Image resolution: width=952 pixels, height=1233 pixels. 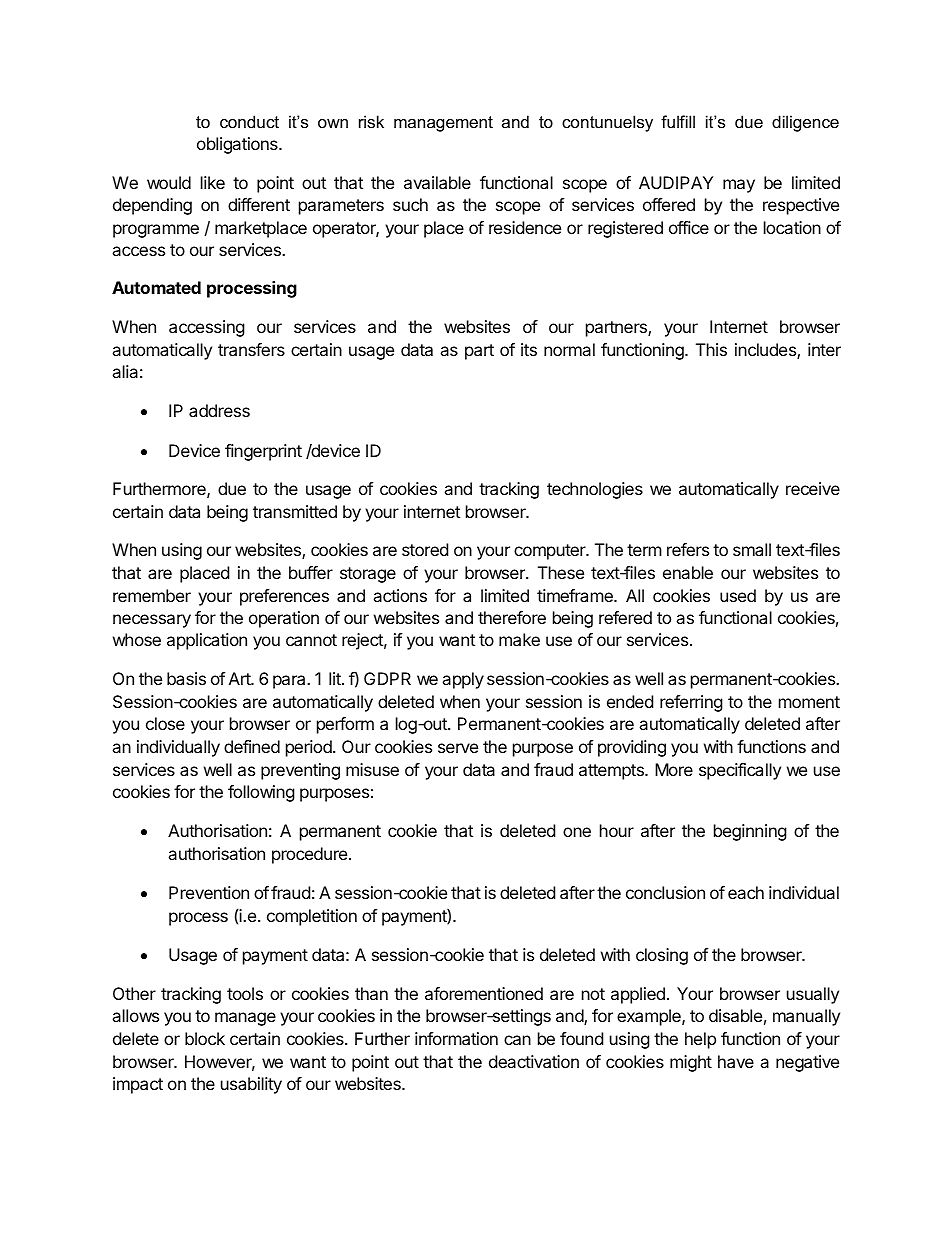 I want to click on have, so click(x=736, y=1061).
